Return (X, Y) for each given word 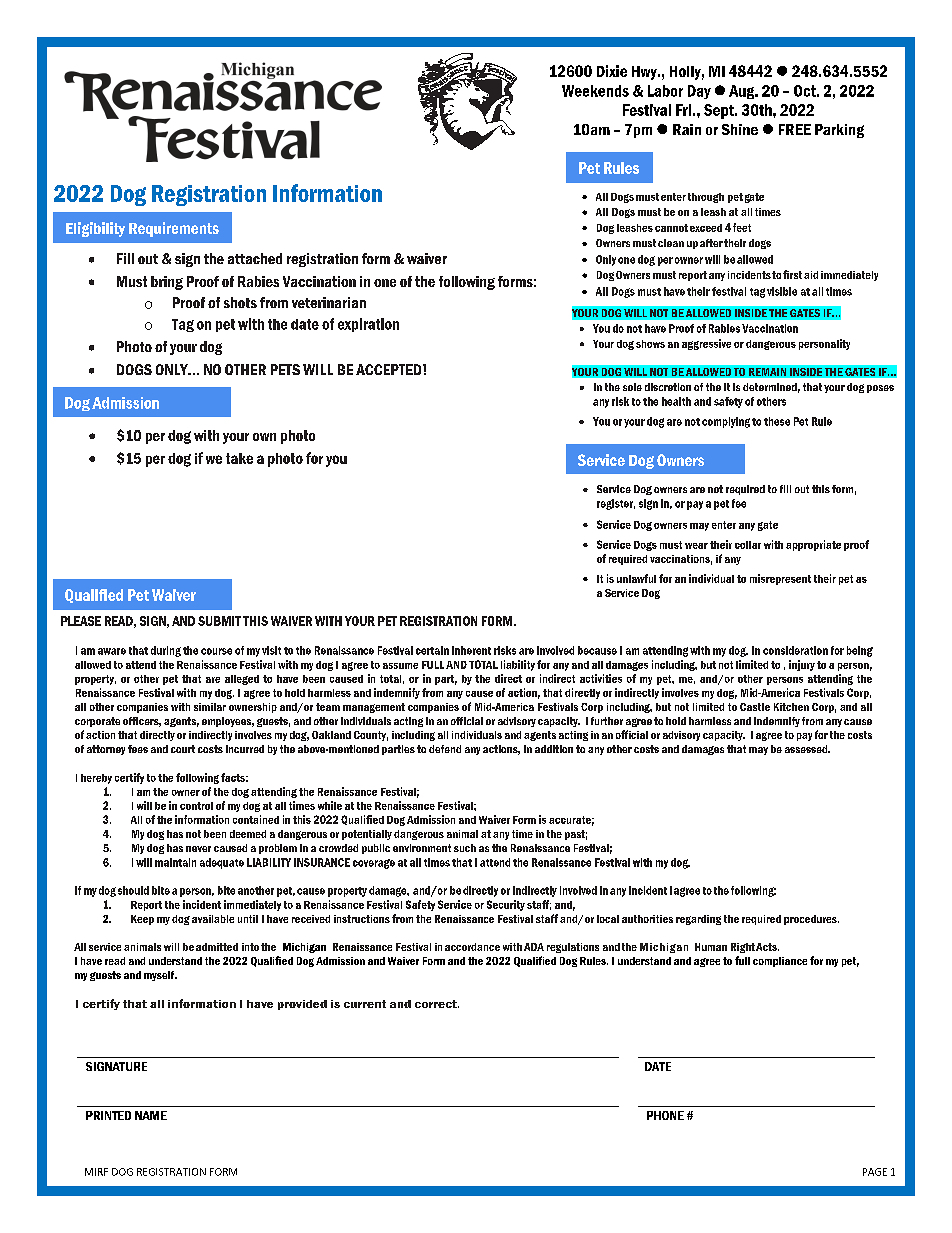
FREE (795, 129)
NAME (151, 1115)
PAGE (875, 1172)
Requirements (174, 229)
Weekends (595, 91)
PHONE (665, 1115)
